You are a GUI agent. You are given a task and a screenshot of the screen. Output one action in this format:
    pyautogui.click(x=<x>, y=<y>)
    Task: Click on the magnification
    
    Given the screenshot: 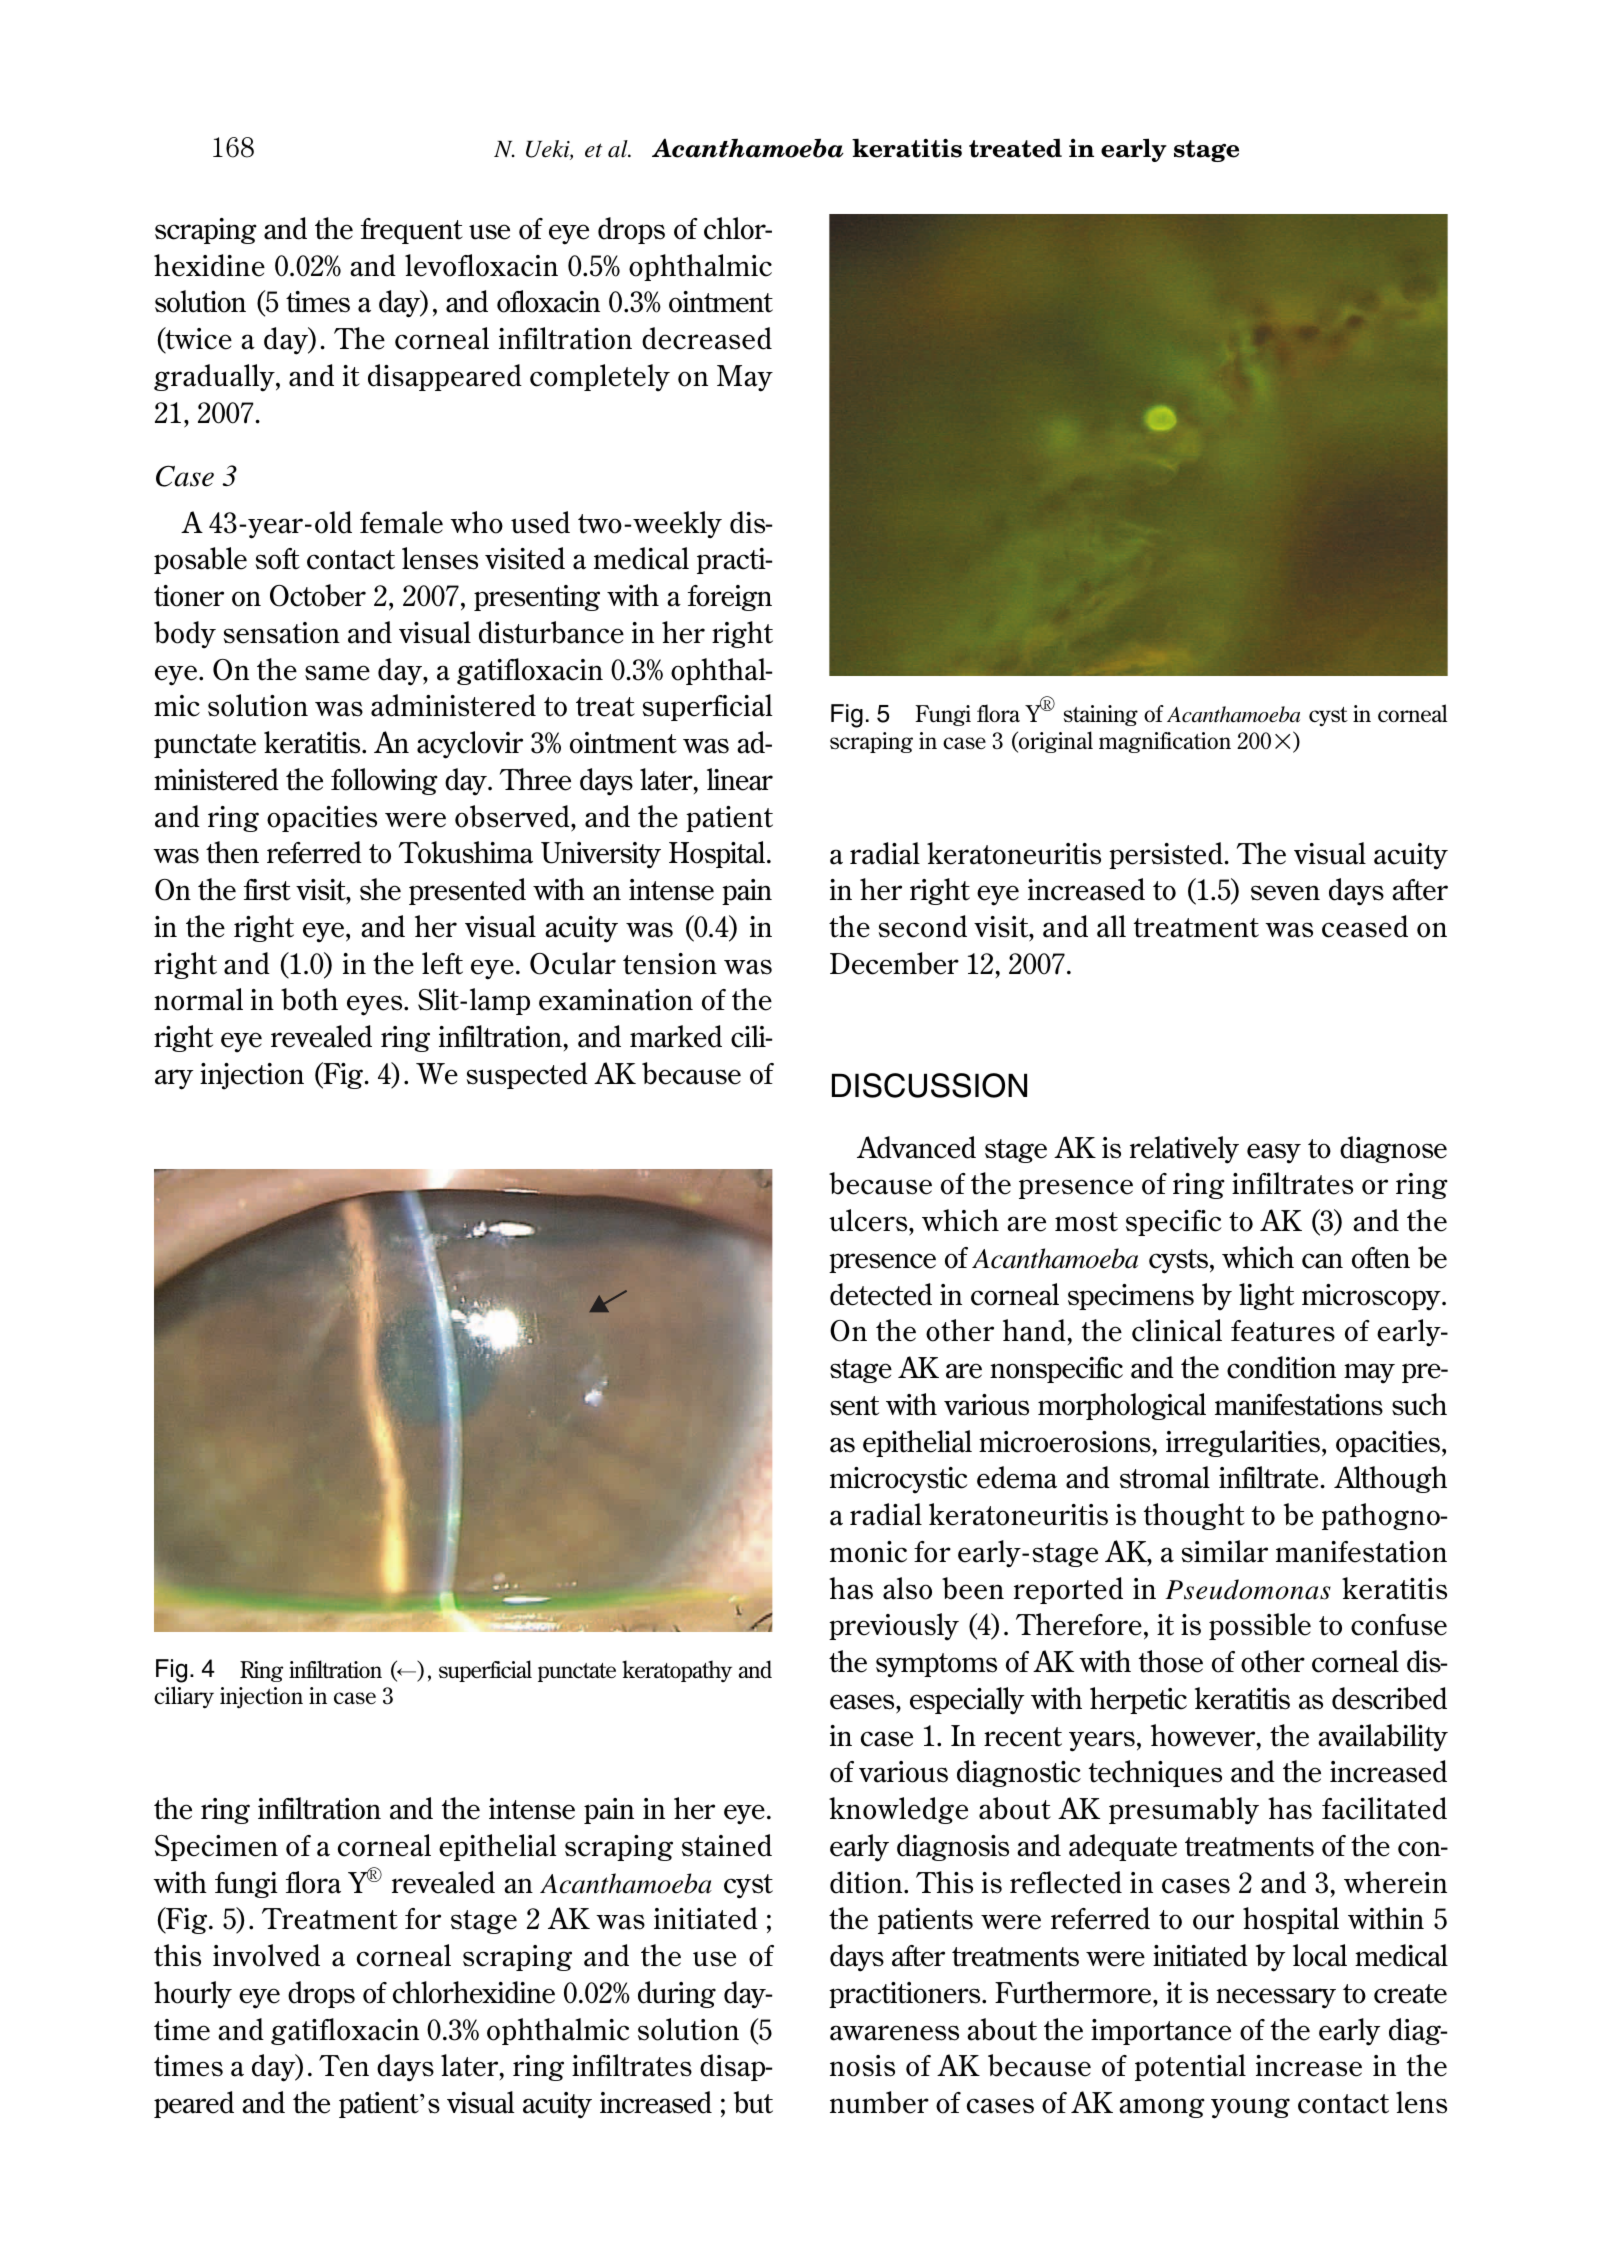 What is the action you would take?
    pyautogui.click(x=1165, y=742)
